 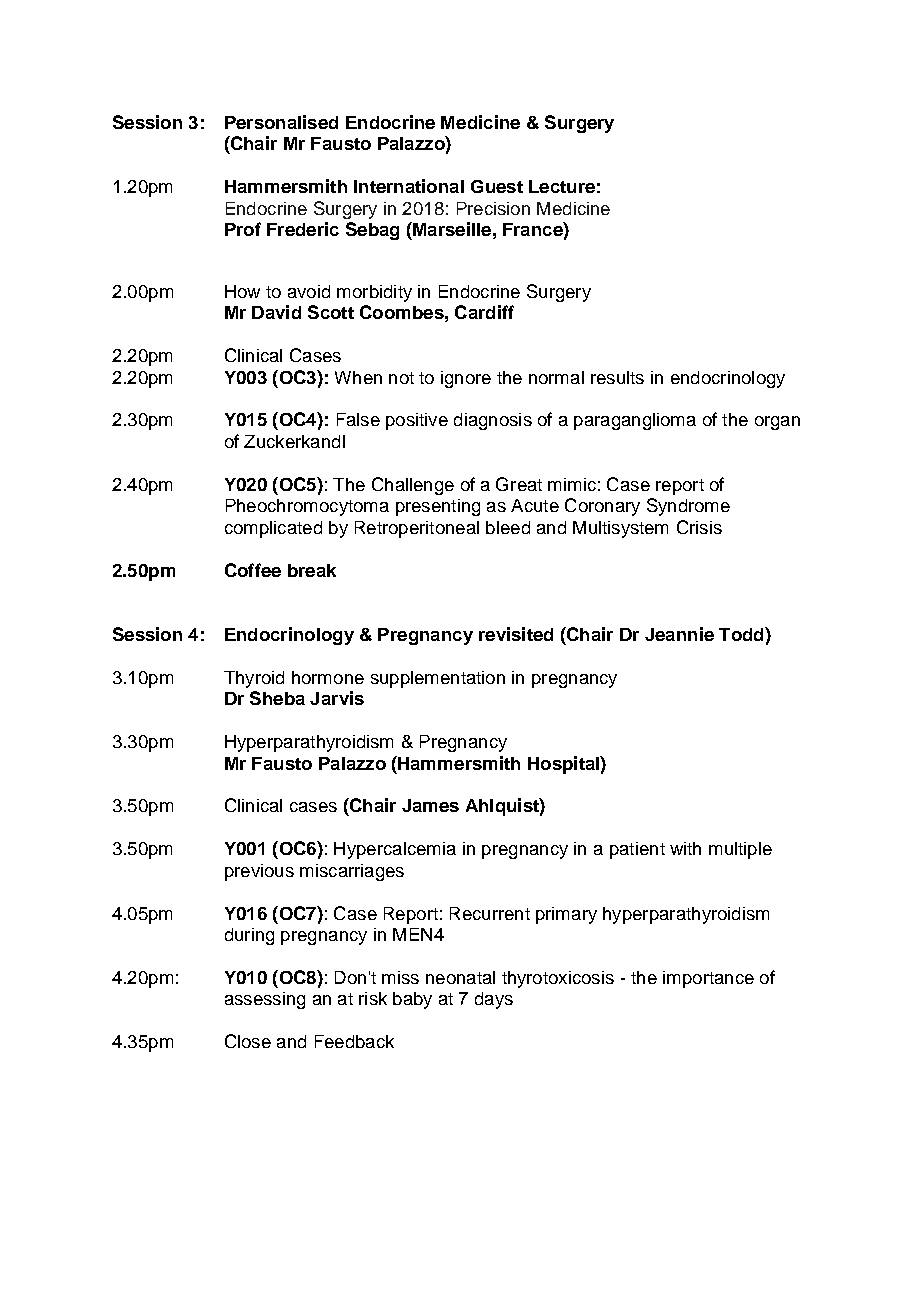 What do you see at coordinates (699, 527) in the screenshot?
I see `Crisis` at bounding box center [699, 527].
